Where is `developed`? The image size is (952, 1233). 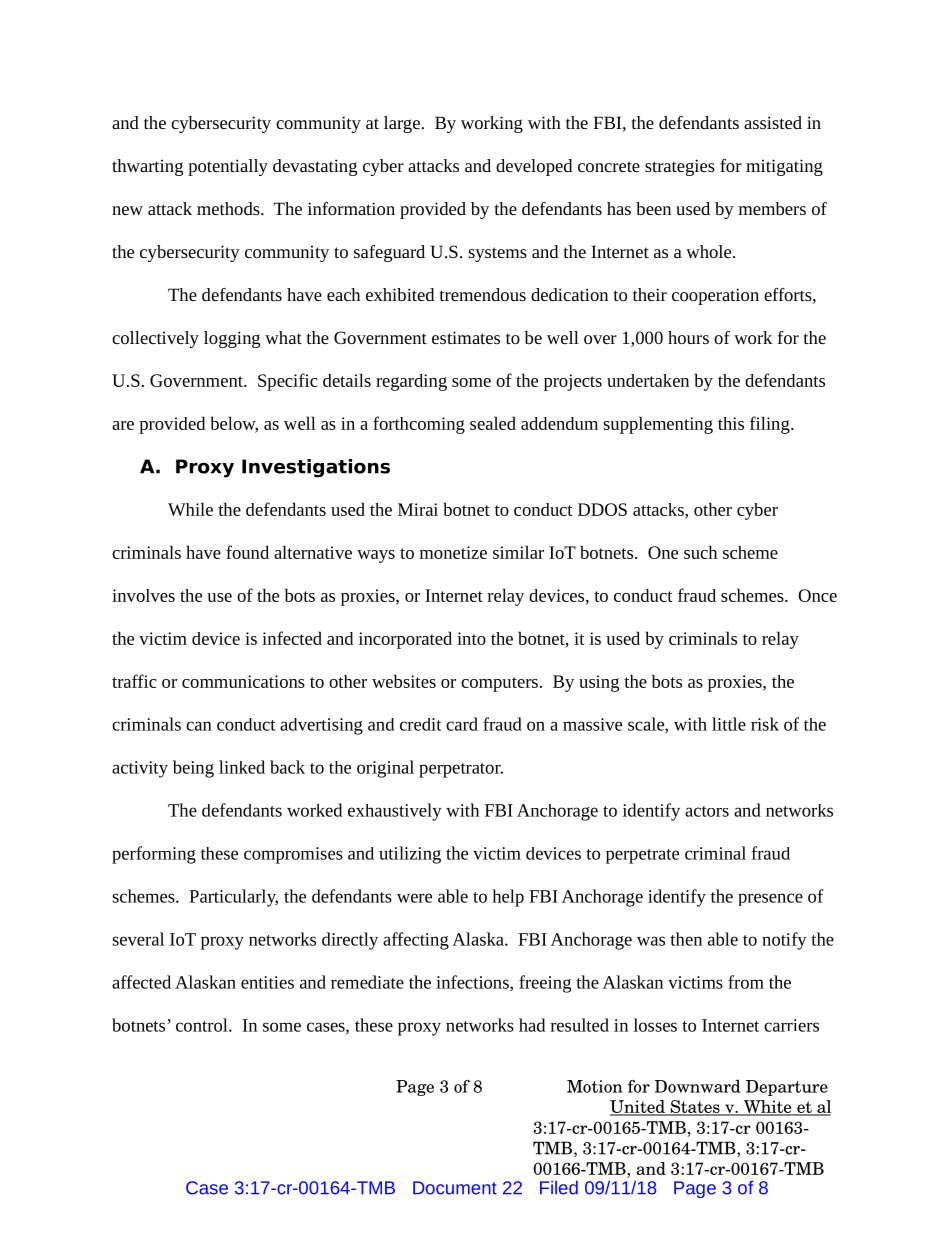
developed is located at coordinates (534, 167).
